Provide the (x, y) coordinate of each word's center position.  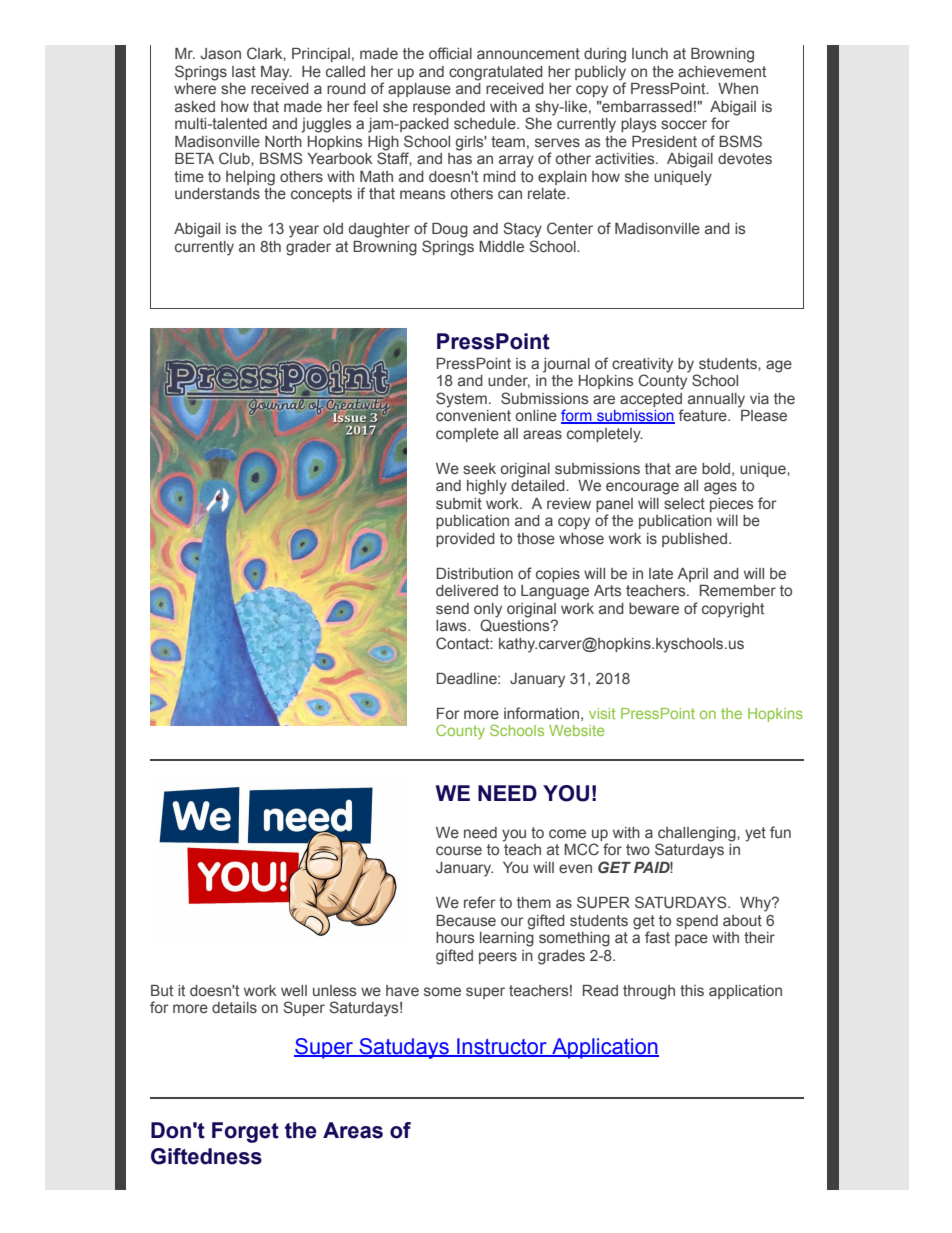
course (459, 850)
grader (308, 248)
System (461, 400)
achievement (722, 72)
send (452, 609)
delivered (467, 590)
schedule (486, 124)
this (692, 991)
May (276, 73)
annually (716, 400)
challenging (698, 835)
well (294, 991)
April (692, 575)
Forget (245, 1132)
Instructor (502, 1047)
